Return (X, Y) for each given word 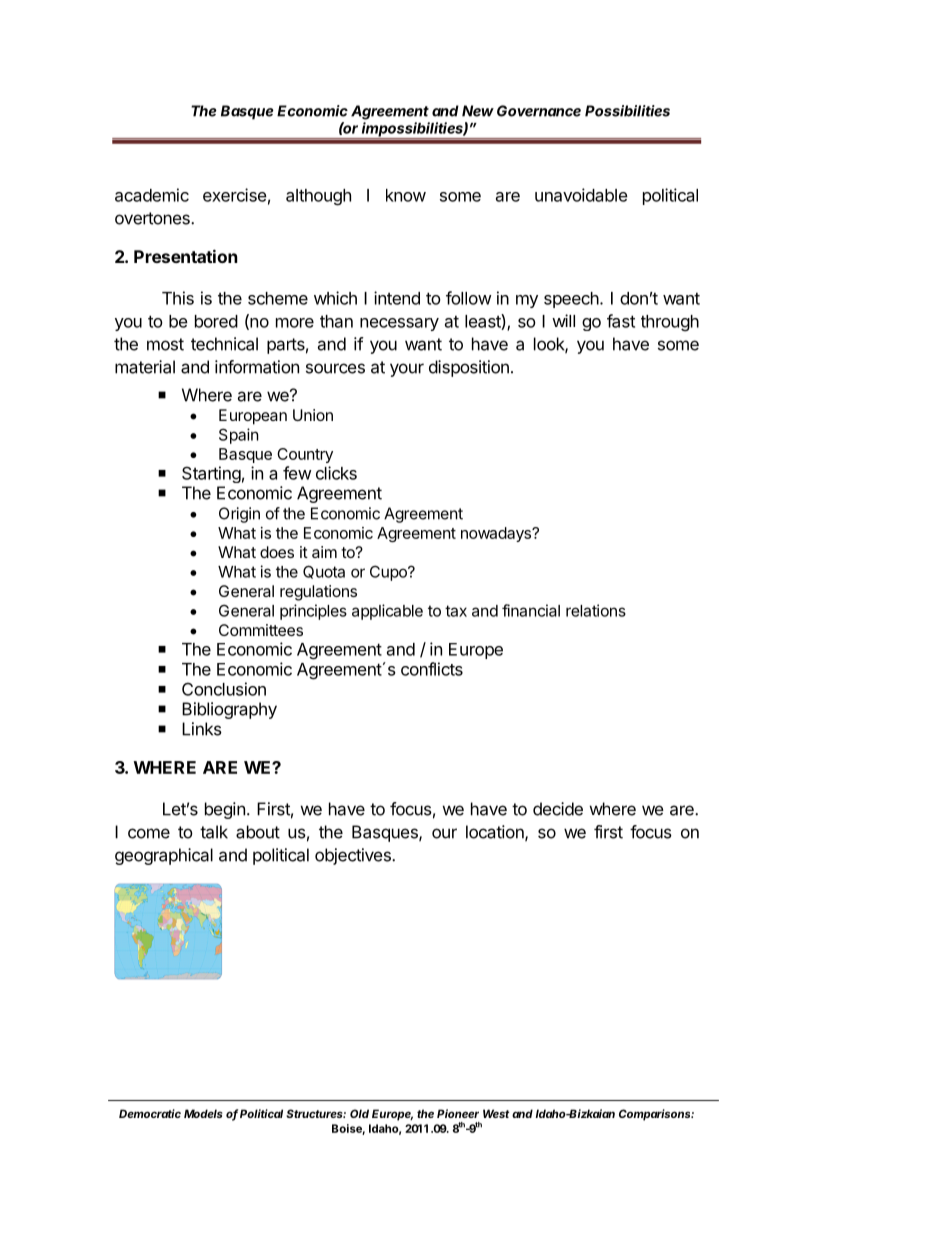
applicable (387, 612)
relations (596, 610)
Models (203, 1113)
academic (152, 195)
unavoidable (581, 195)
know (406, 195)
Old (359, 1113)
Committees (261, 630)
